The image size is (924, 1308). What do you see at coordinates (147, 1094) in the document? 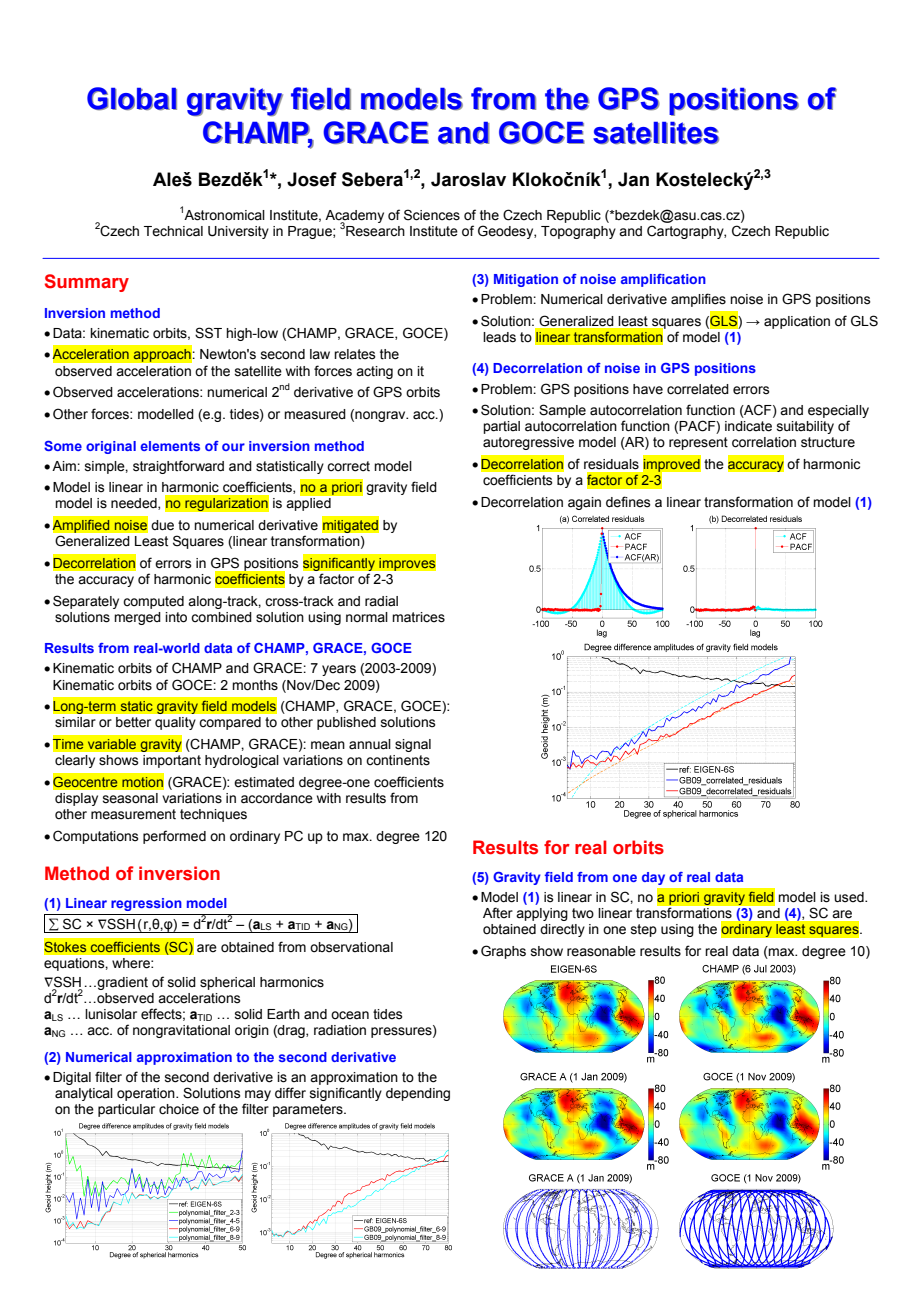
I see `operation` at bounding box center [147, 1094].
